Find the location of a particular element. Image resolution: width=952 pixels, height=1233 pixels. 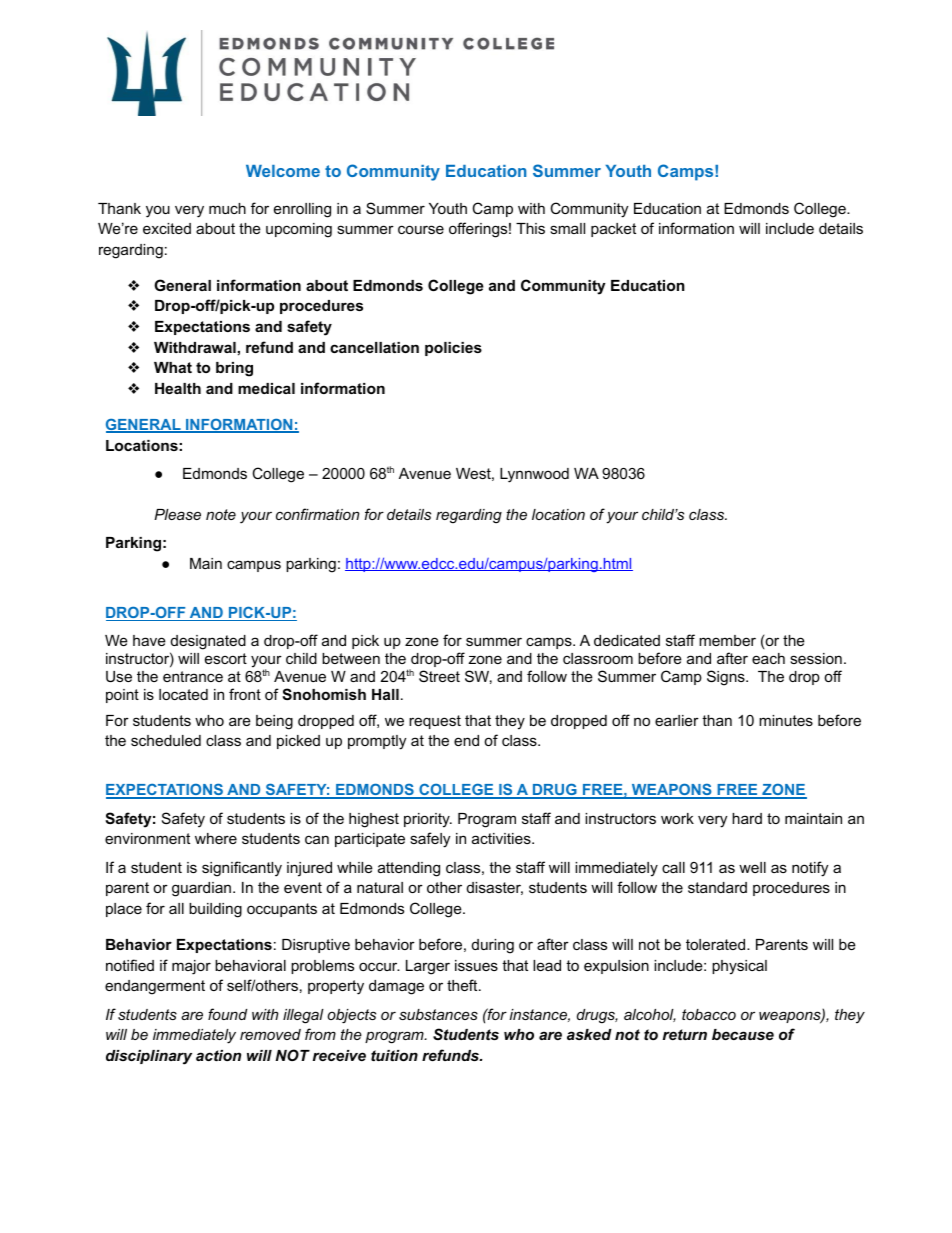

significantly is located at coordinates (242, 869).
